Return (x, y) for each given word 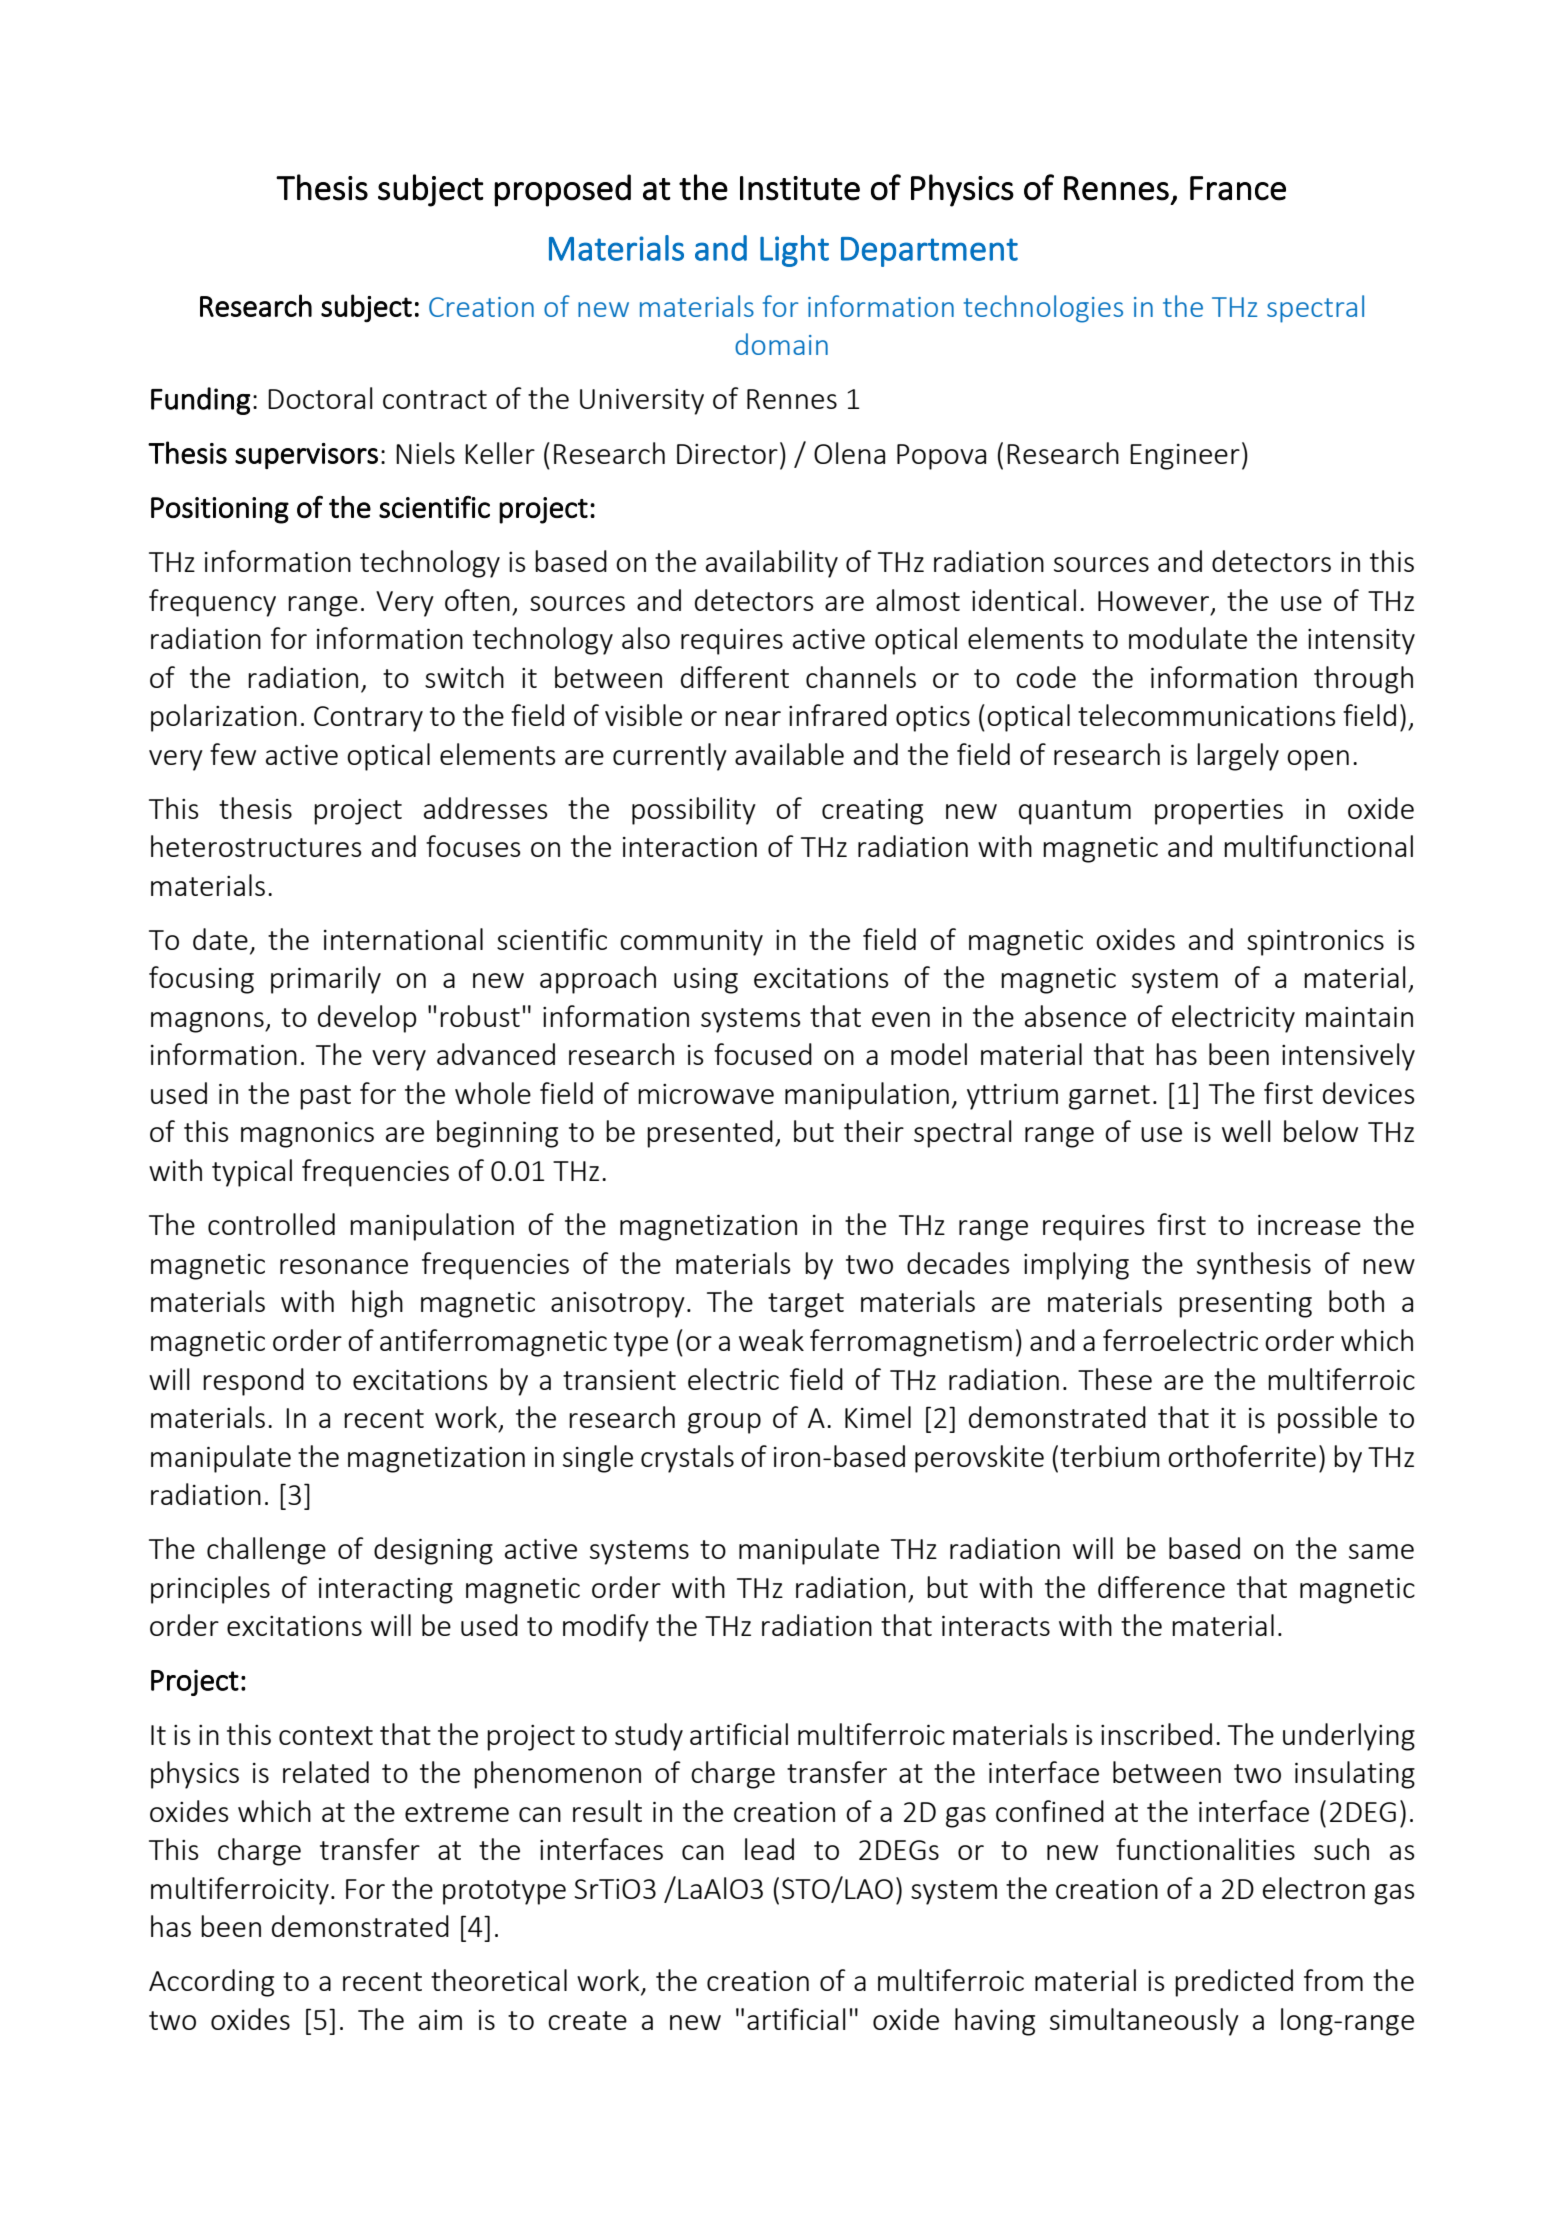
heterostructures (256, 846)
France (1238, 188)
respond (253, 1382)
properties (1219, 812)
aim (440, 2020)
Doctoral (320, 398)
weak (771, 1340)
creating (872, 812)
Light (794, 251)
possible (1327, 1420)
